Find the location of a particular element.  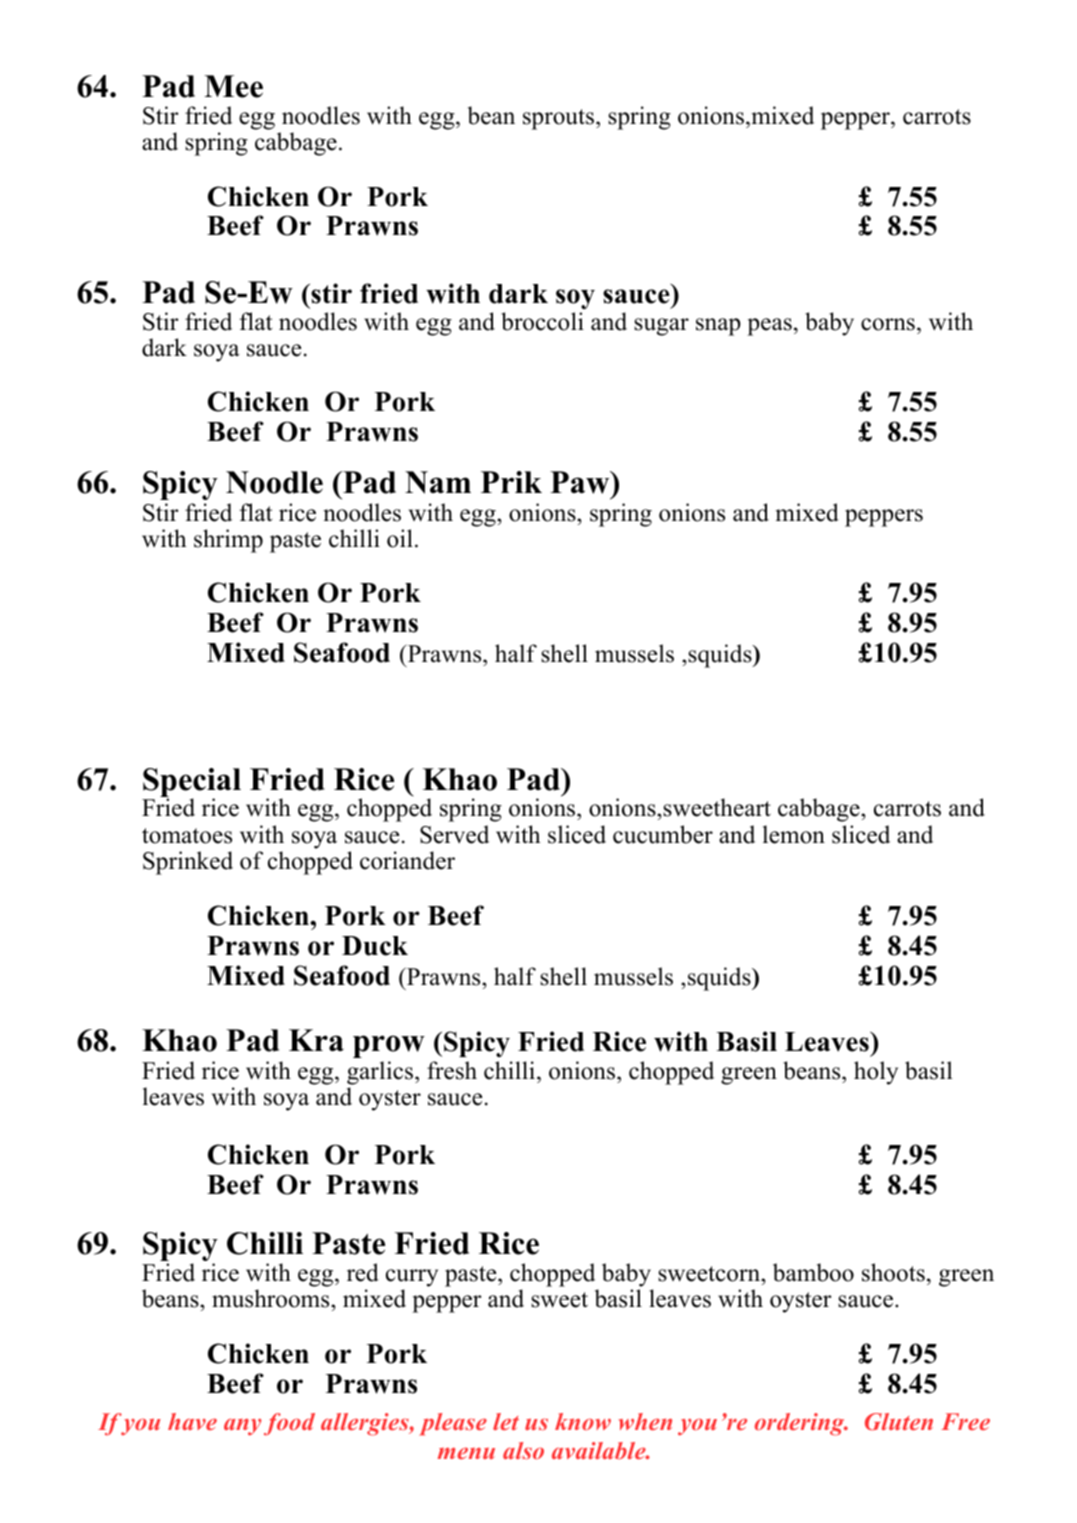

Mee is located at coordinates (233, 86).
